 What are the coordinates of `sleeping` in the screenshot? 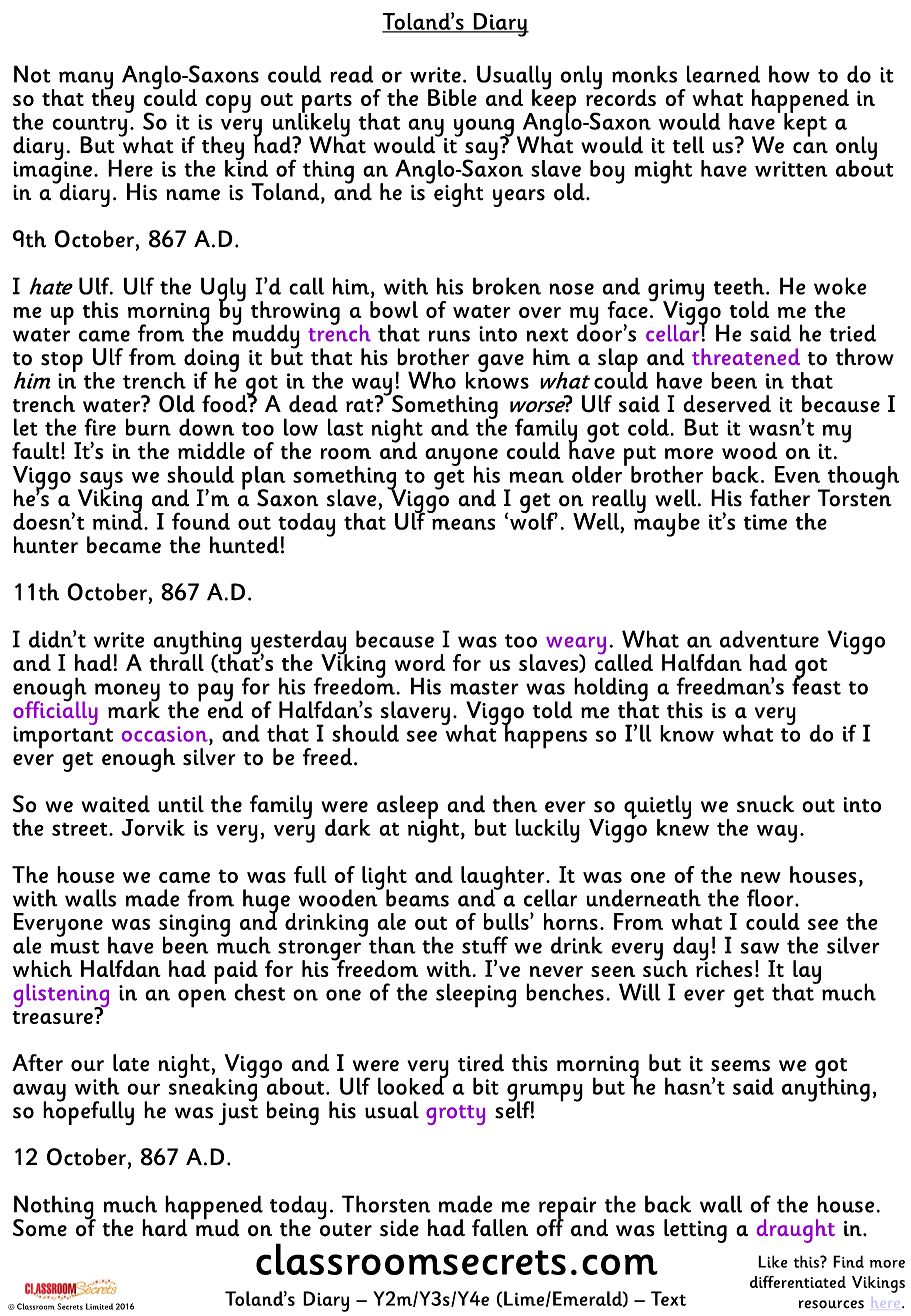 It's located at (476, 995).
